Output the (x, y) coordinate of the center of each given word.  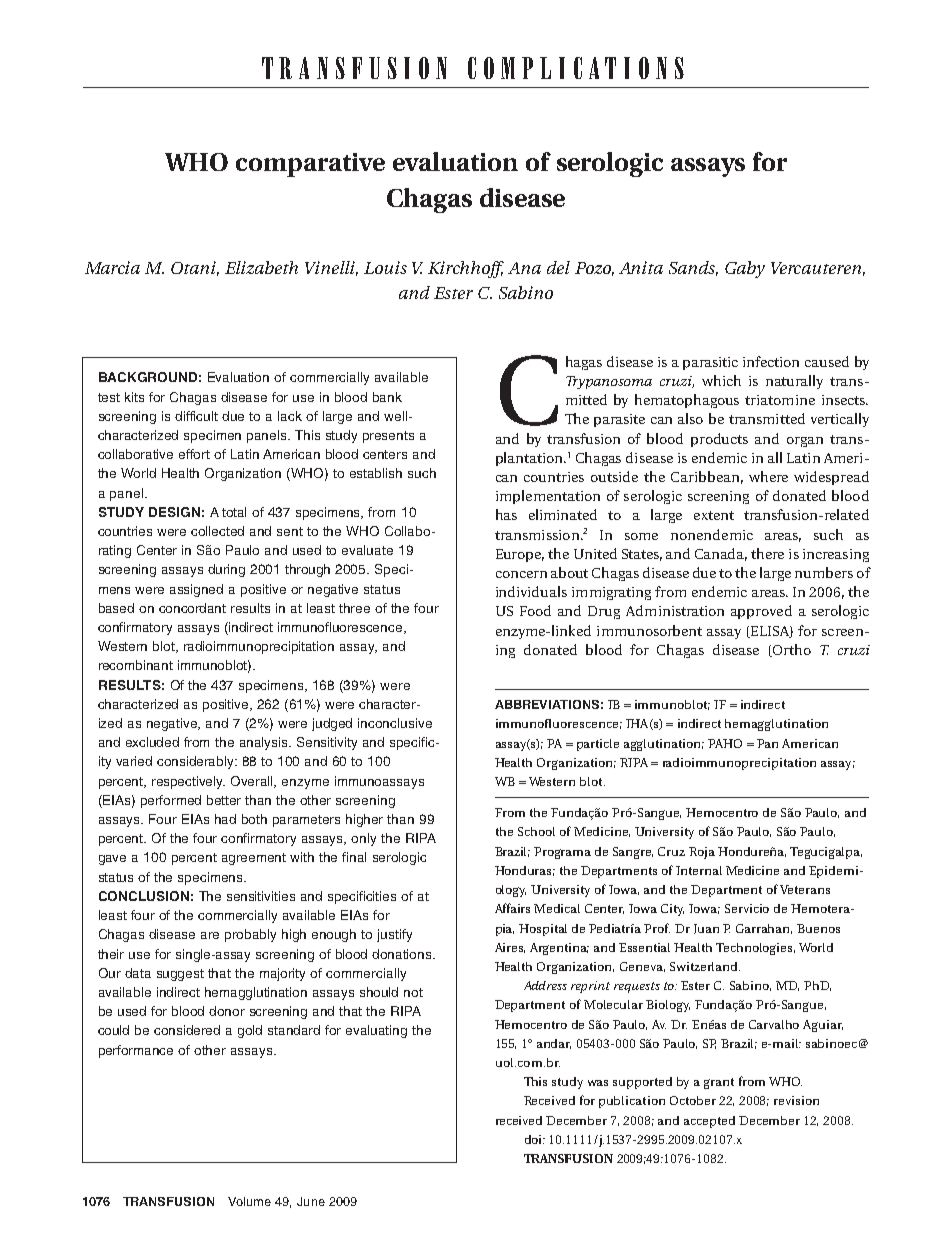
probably (250, 935)
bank (387, 397)
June (311, 1201)
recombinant (136, 665)
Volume (249, 1201)
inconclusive (395, 723)
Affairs (512, 908)
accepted (709, 1122)
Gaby (745, 269)
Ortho (791, 650)
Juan (706, 929)
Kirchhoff (466, 269)
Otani (195, 268)
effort (194, 454)
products (719, 440)
